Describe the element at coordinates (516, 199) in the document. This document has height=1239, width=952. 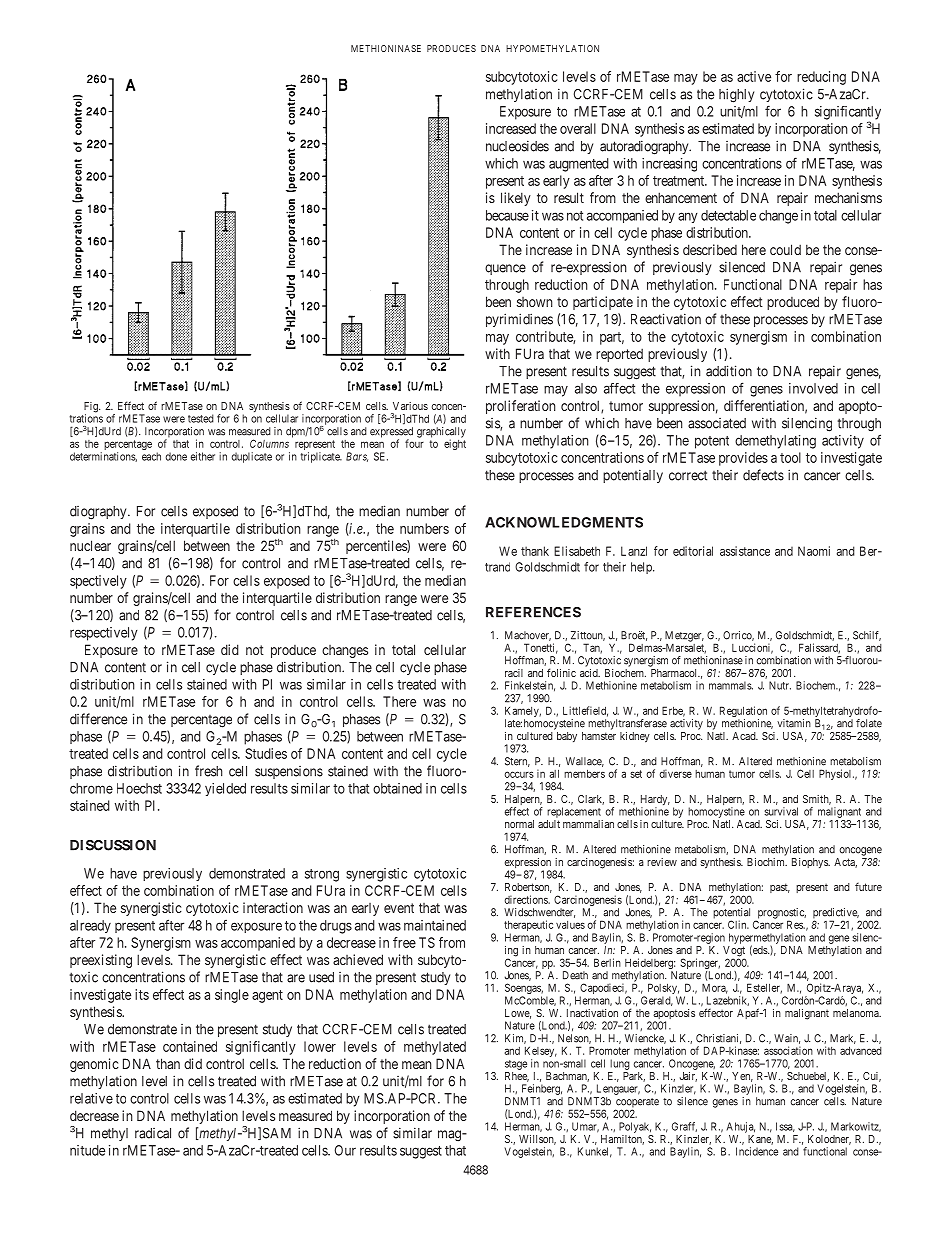
I see `likely` at that location.
